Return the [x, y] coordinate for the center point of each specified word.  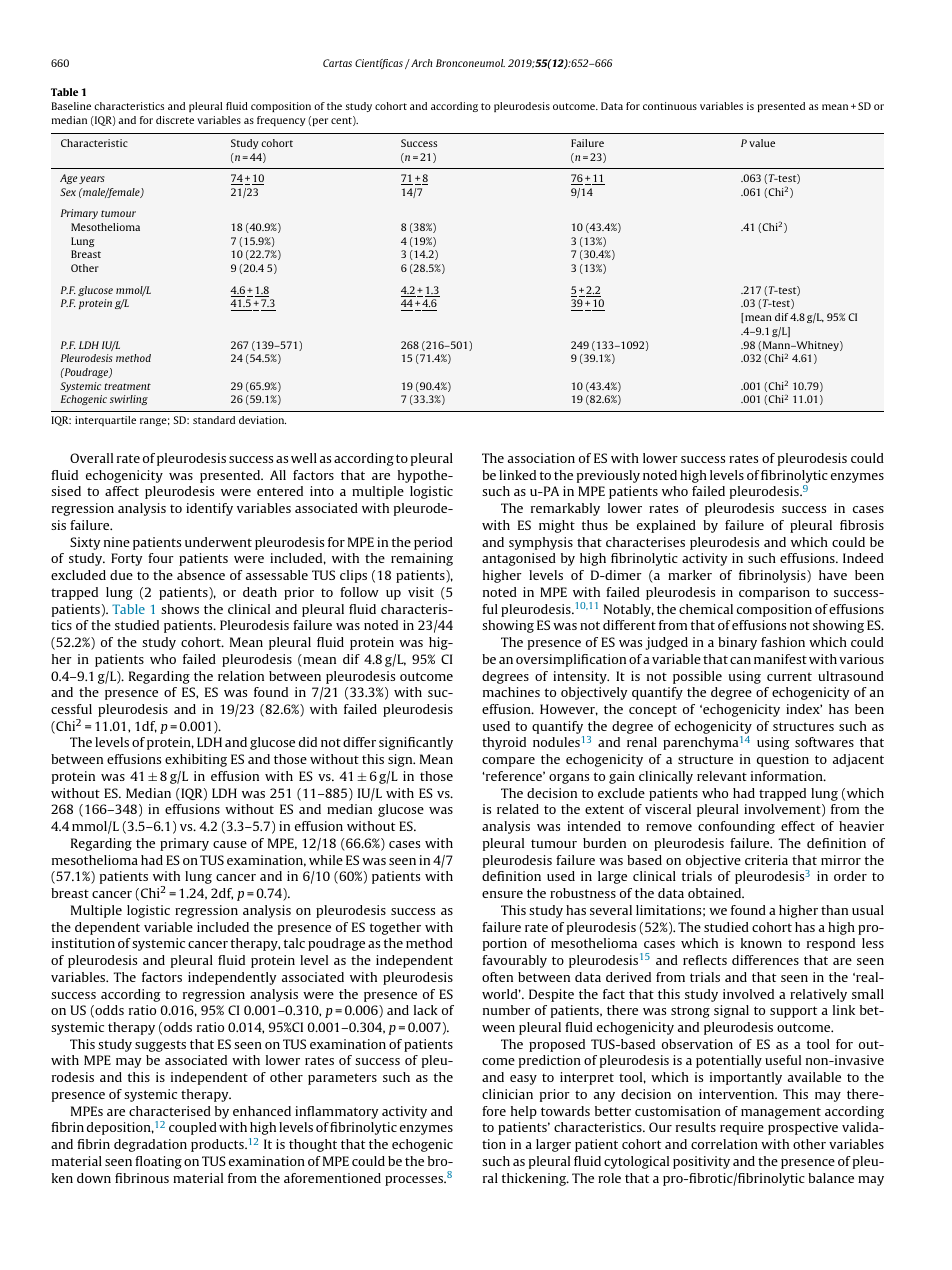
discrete [175, 120]
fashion [783, 642]
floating [158, 1162]
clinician [507, 1094]
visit [421, 592]
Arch [420, 63]
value [762, 143]
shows [180, 609]
